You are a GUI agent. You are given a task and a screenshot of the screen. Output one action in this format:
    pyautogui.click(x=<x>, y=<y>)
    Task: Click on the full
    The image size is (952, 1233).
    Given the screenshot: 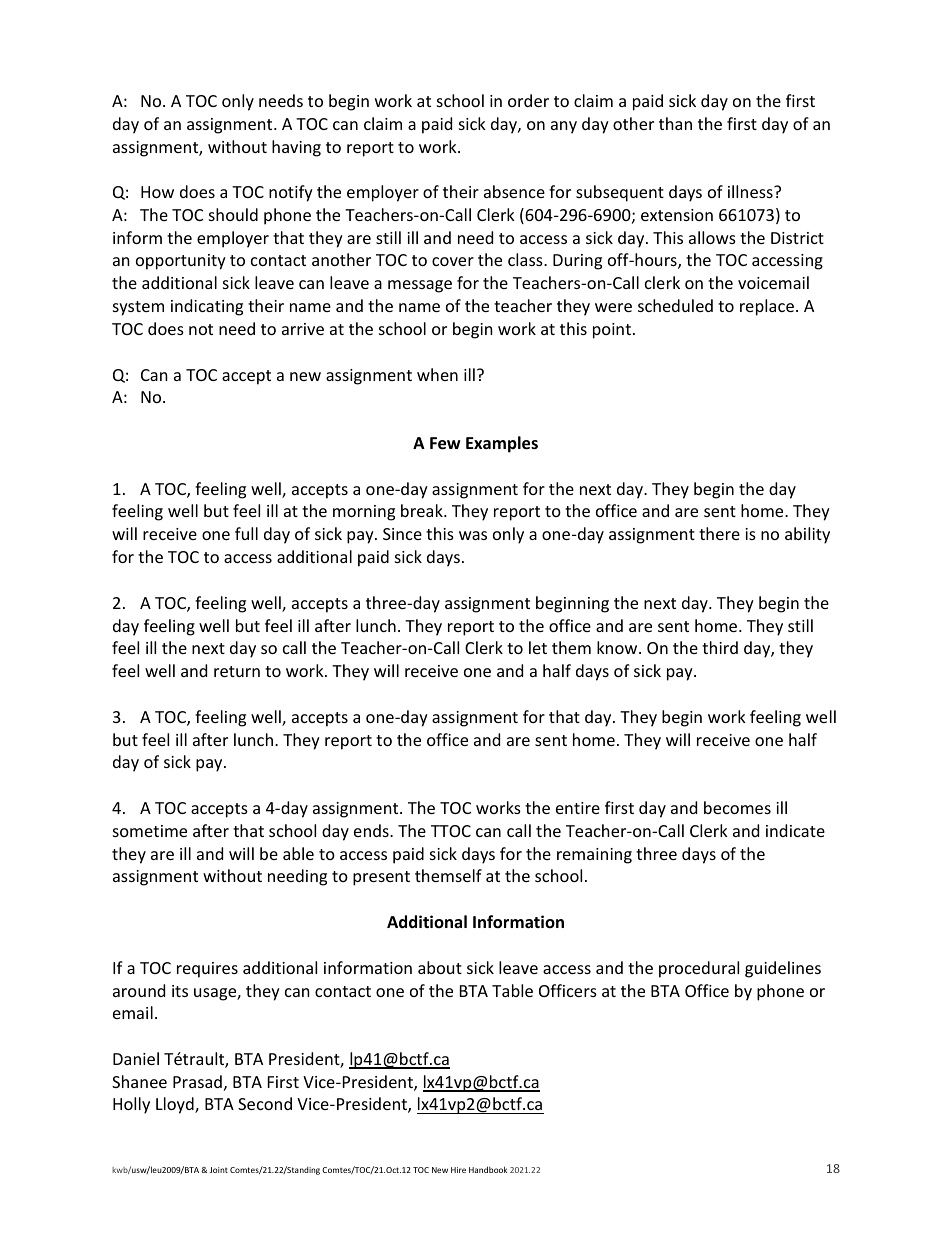 What is the action you would take?
    pyautogui.click(x=246, y=533)
